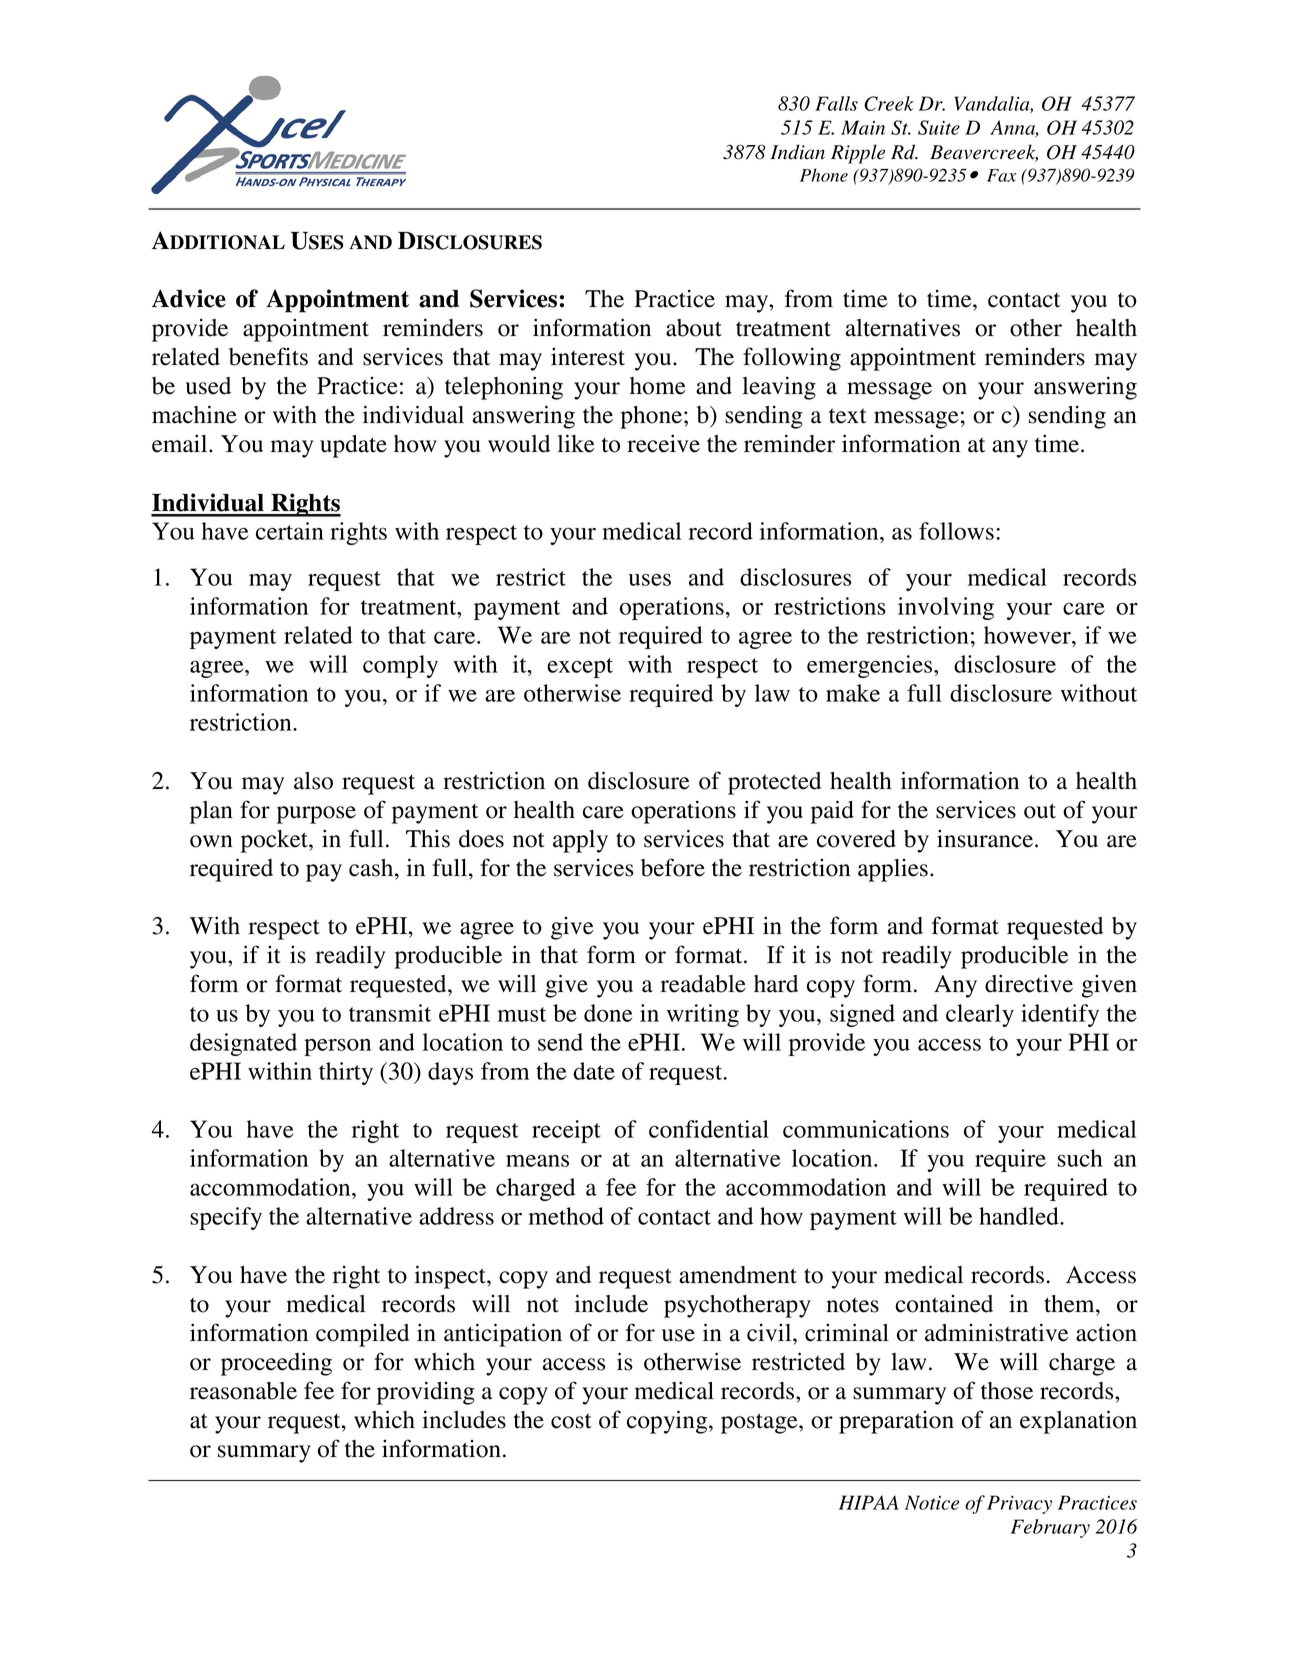 This screenshot has width=1289, height=1668. Describe the element at coordinates (946, 608) in the screenshot. I see `involving` at that location.
